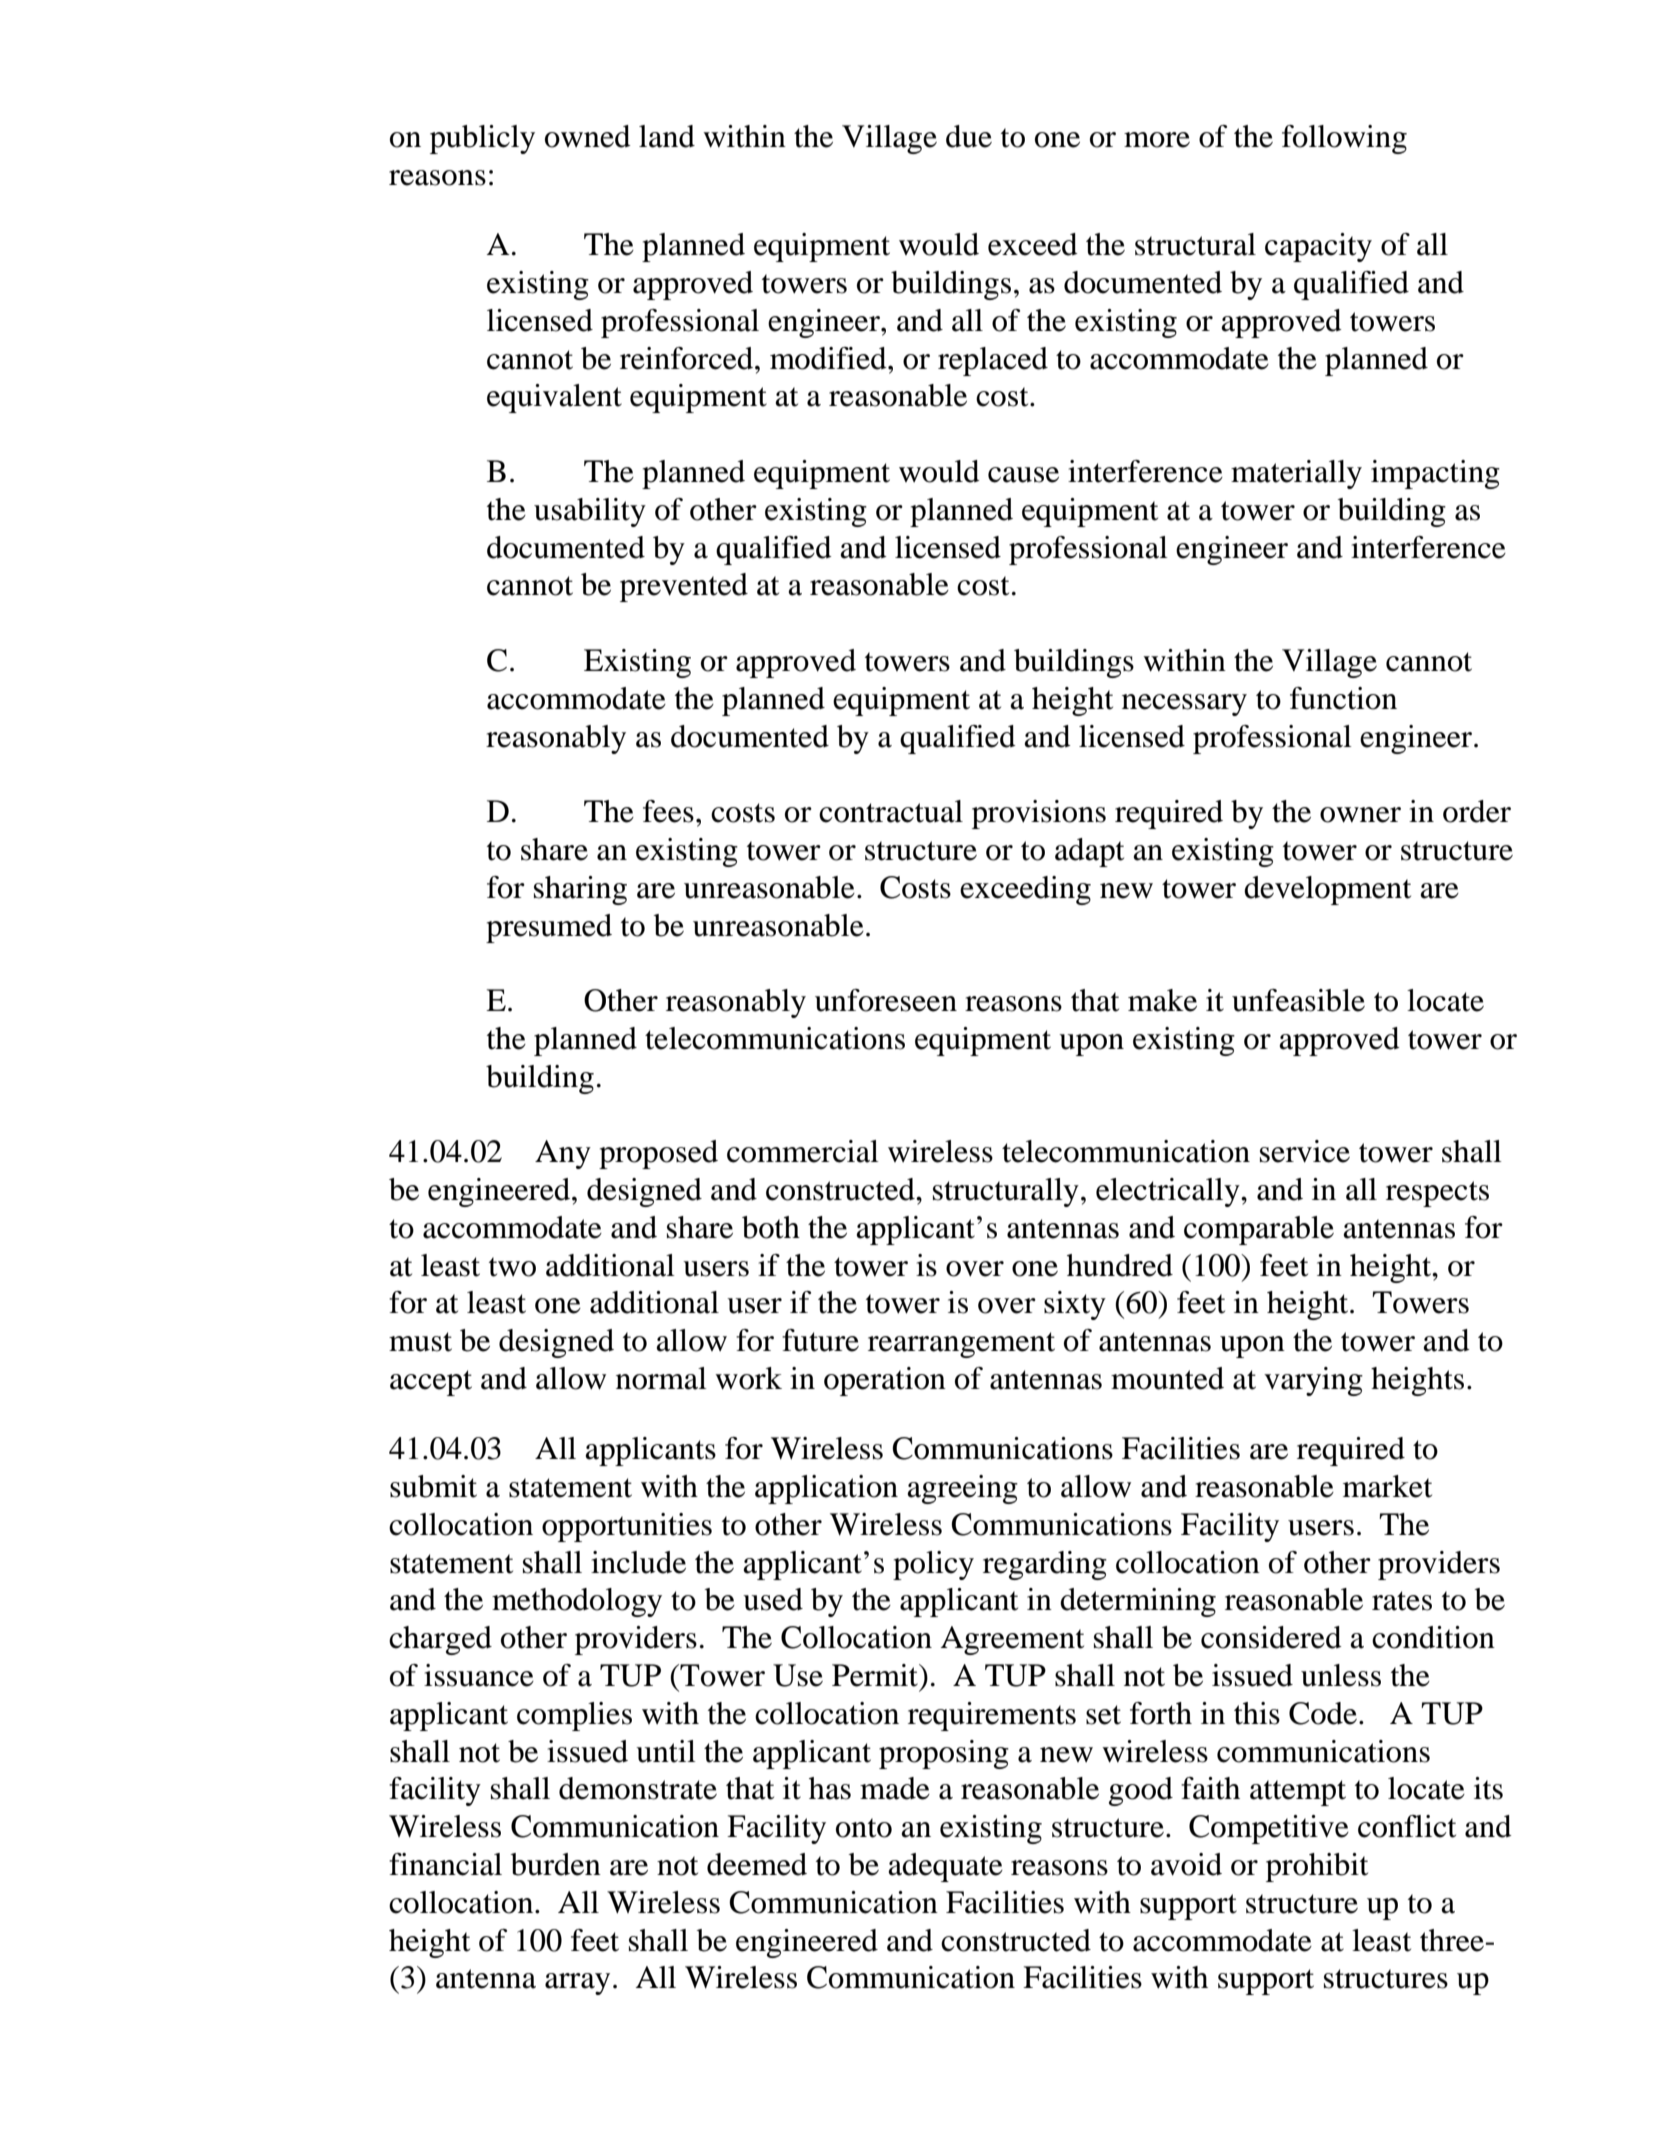 The image size is (1654, 2141). I want to click on owned, so click(588, 136).
